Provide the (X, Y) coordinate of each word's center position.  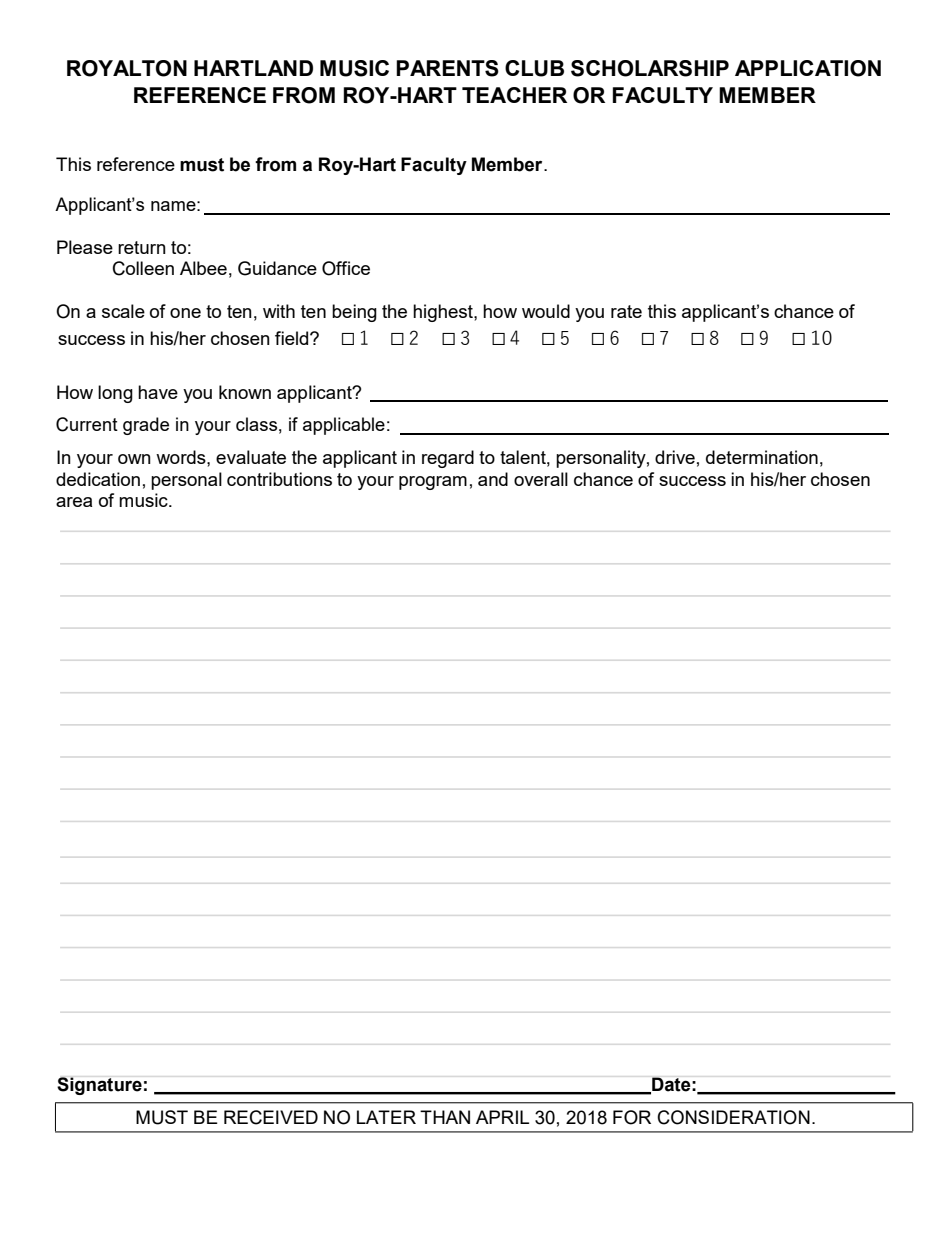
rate (626, 311)
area (74, 502)
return (142, 247)
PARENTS (447, 68)
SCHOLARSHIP (650, 68)
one (185, 313)
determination (762, 457)
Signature (99, 1086)
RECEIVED (271, 1117)
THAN (445, 1117)
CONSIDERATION (733, 1117)
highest (444, 313)
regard (448, 459)
